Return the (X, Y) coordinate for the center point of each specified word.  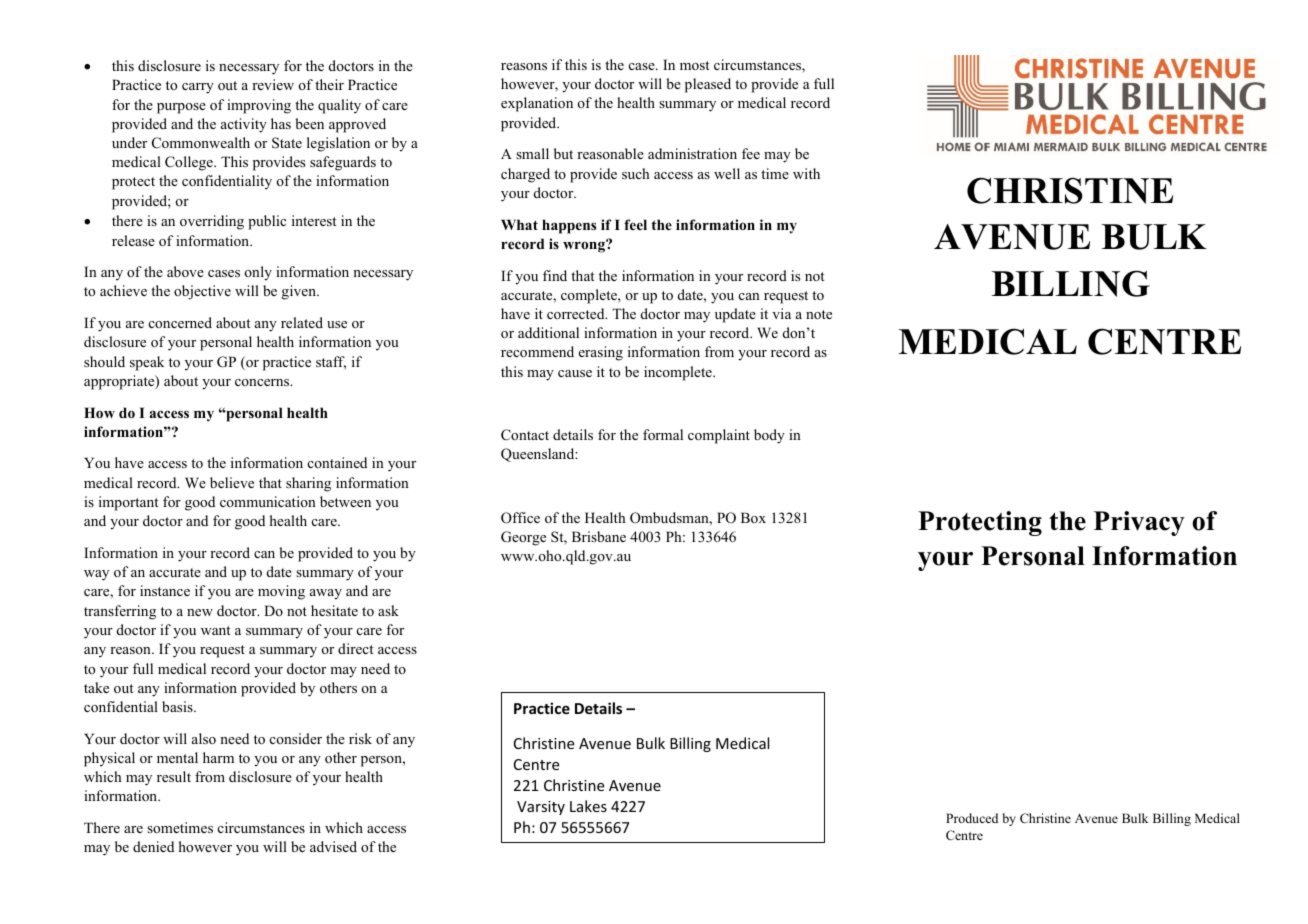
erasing (601, 353)
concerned (180, 322)
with (806, 173)
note (819, 314)
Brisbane (599, 536)
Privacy (1139, 523)
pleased (708, 85)
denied (153, 846)
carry (198, 88)
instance (165, 590)
